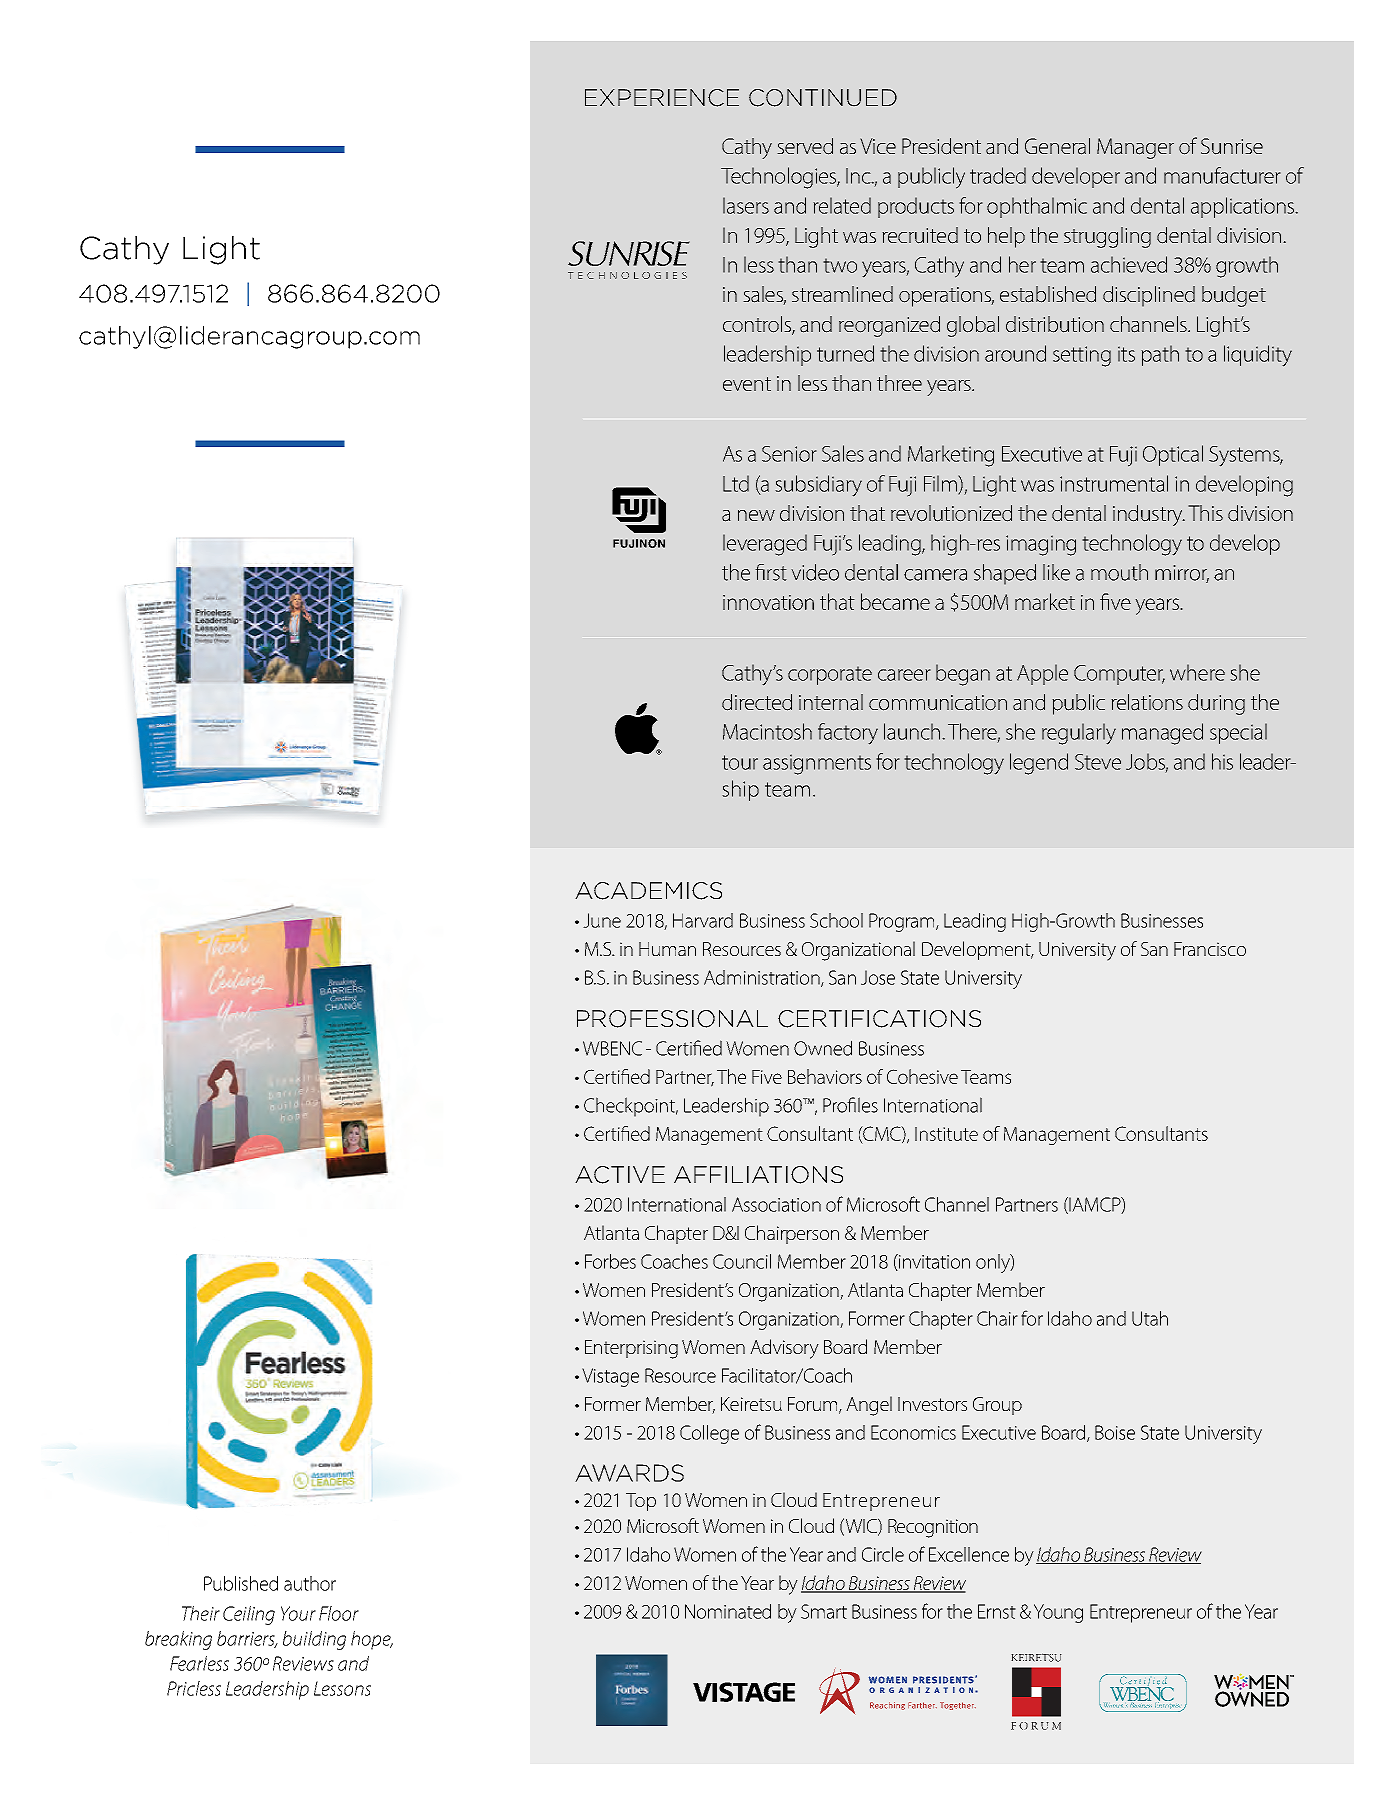  I want to click on author, so click(310, 1583).
